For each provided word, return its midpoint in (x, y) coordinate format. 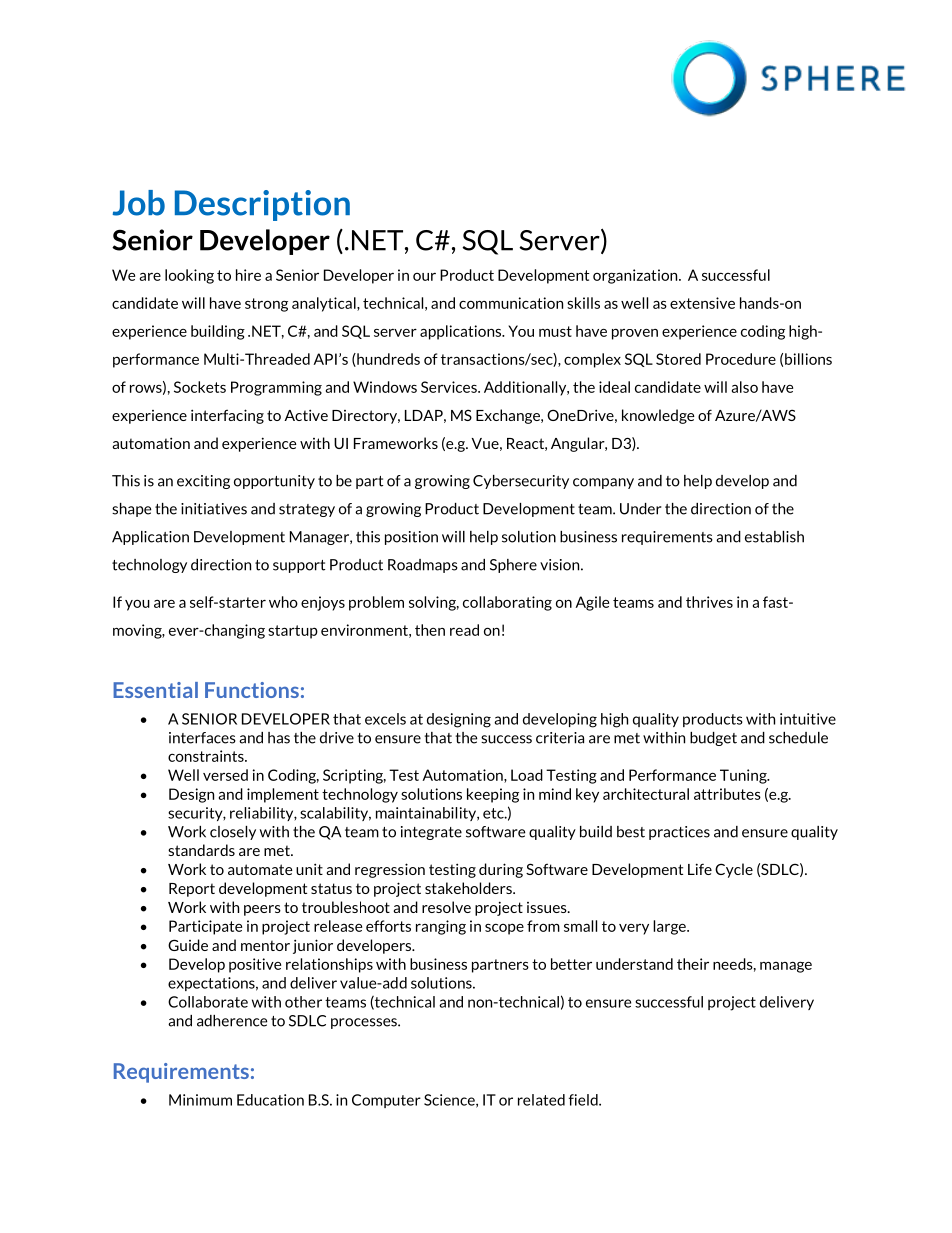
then (430, 630)
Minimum (200, 1100)
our (424, 277)
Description (262, 205)
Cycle (734, 870)
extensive (702, 303)
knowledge (658, 416)
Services (450, 387)
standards (201, 850)
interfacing (227, 416)
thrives (709, 602)
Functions (252, 690)
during (501, 870)
